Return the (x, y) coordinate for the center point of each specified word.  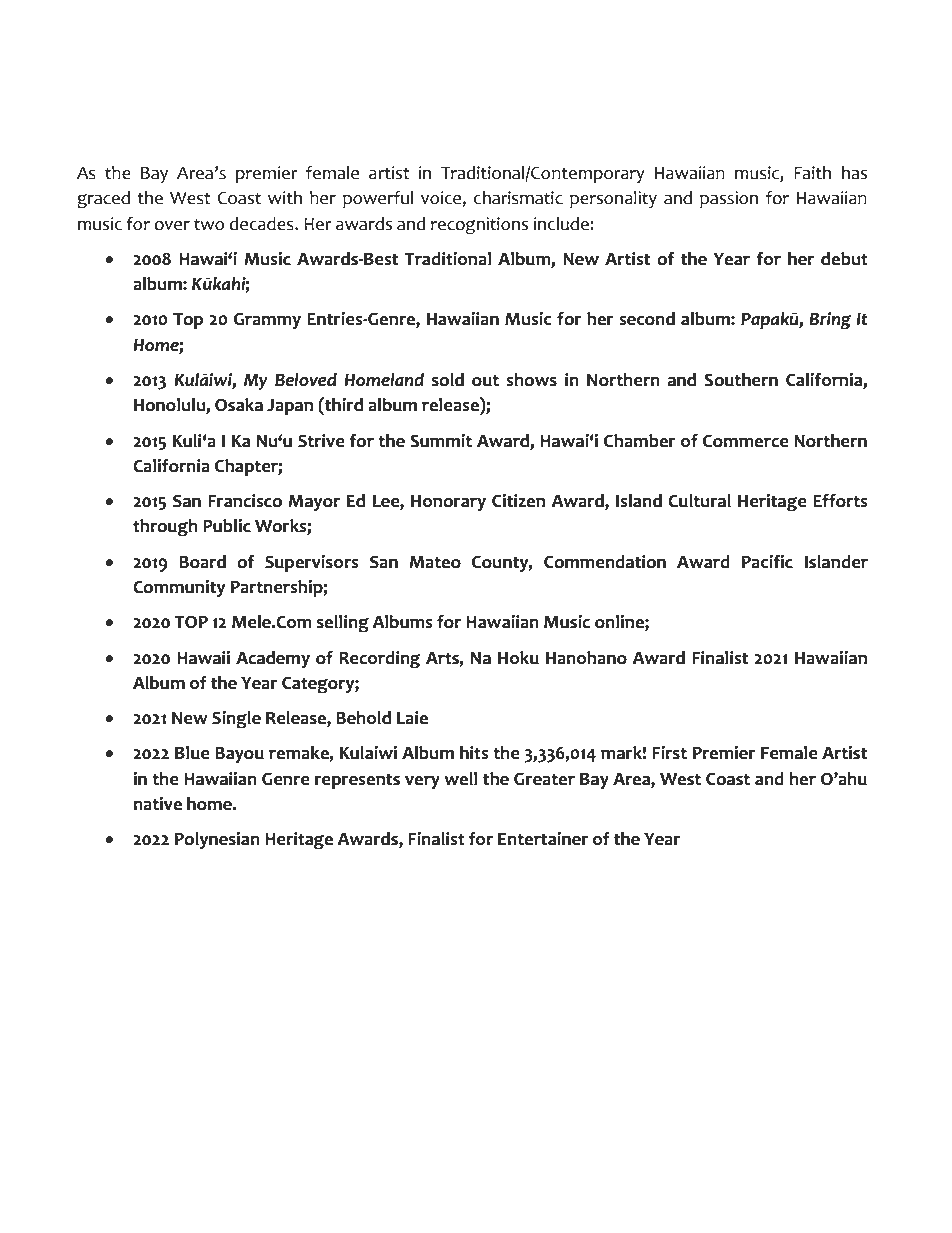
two (209, 224)
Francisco (245, 501)
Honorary (448, 503)
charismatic (518, 198)
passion (729, 199)
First (669, 753)
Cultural (699, 501)
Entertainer (543, 839)
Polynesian (217, 840)
